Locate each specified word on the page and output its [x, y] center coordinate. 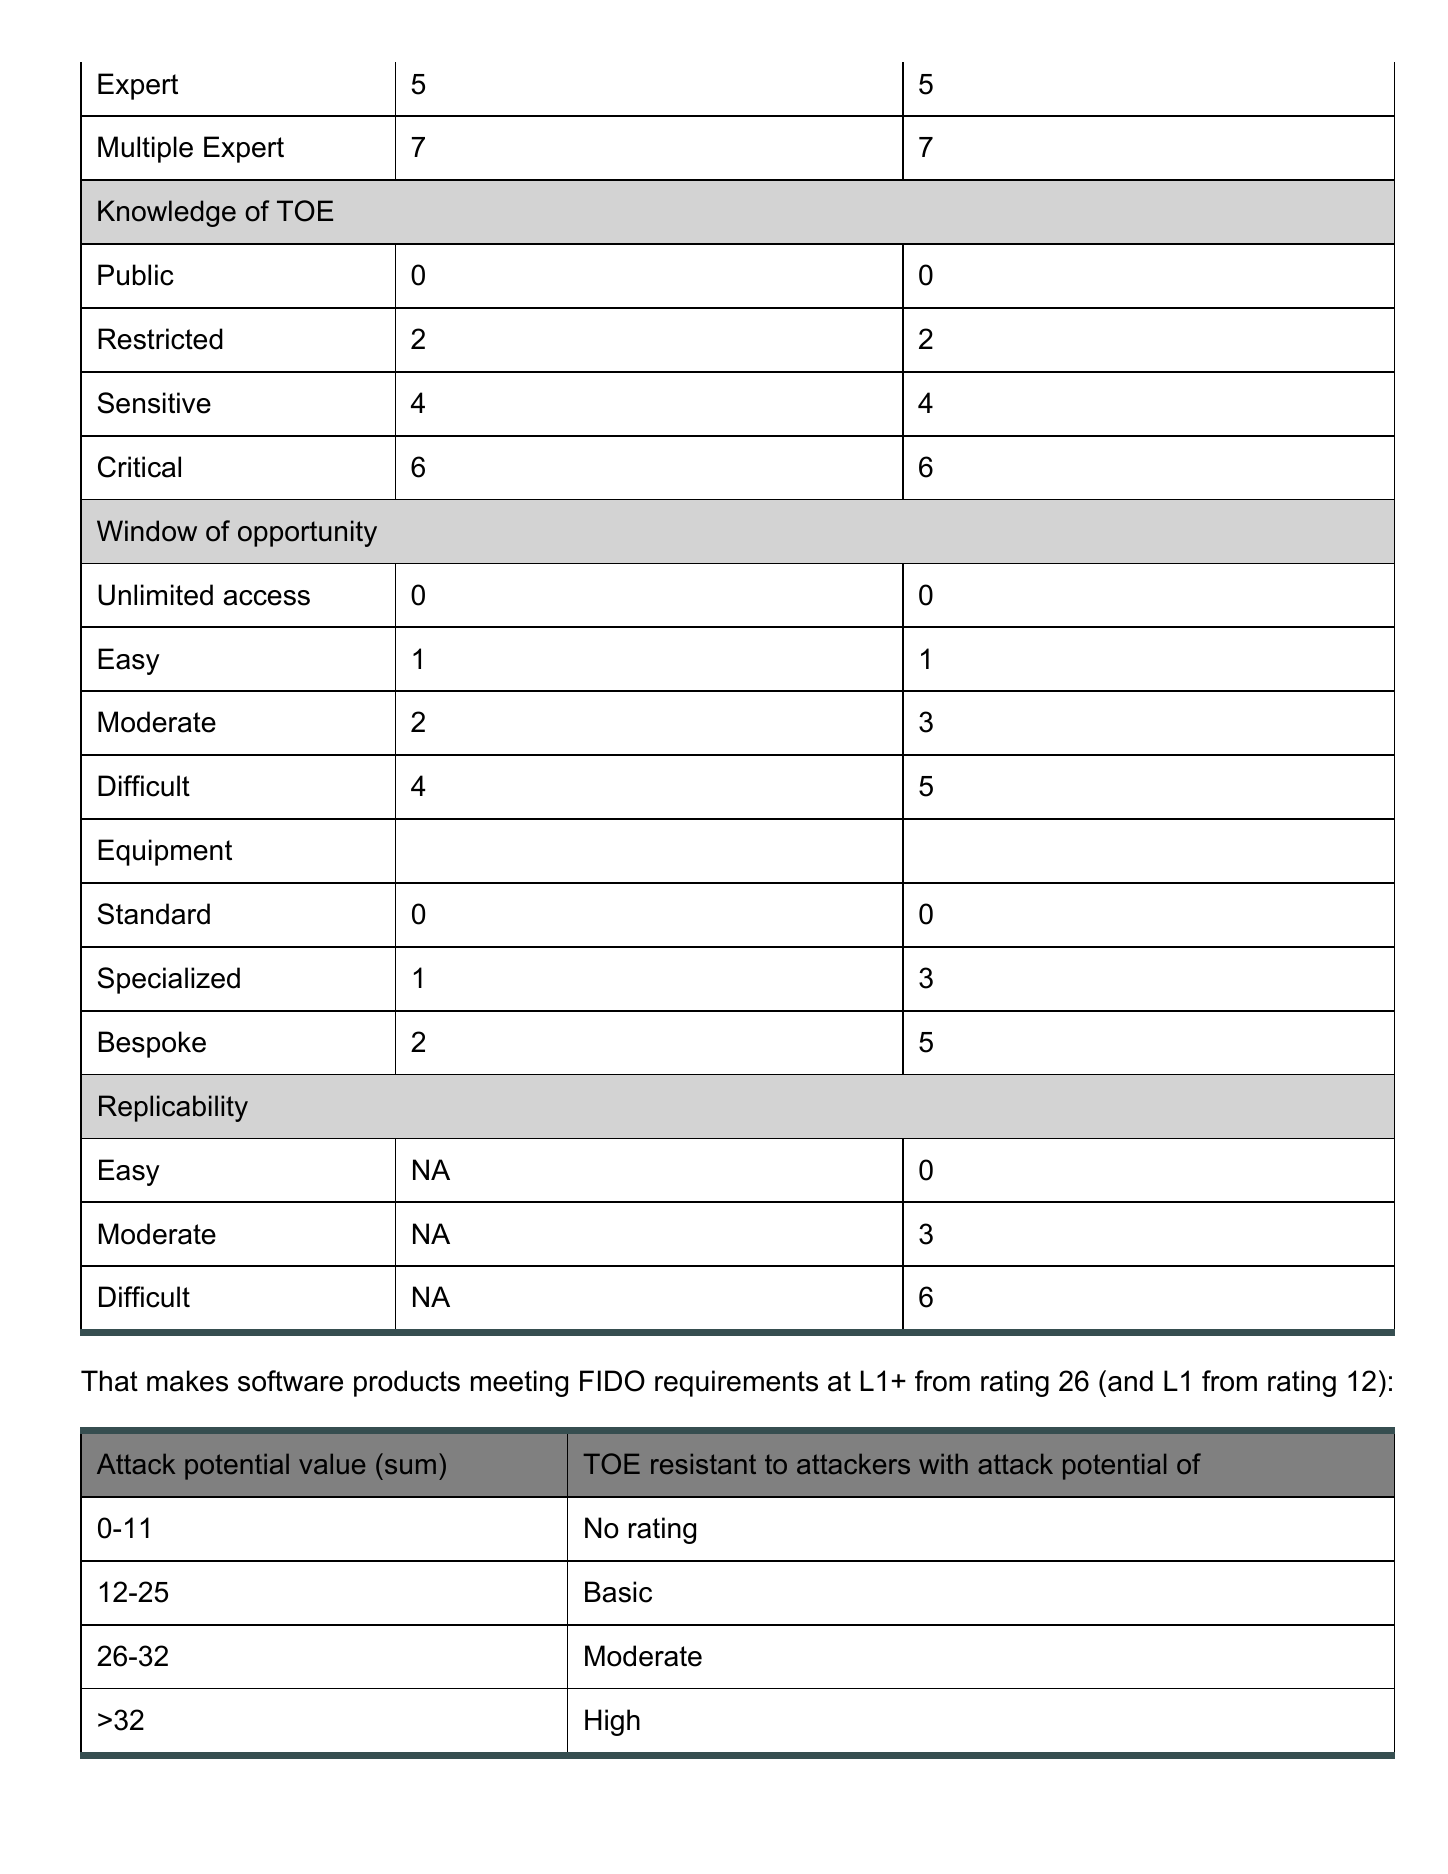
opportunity [307, 533]
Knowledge [167, 213]
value [332, 1464]
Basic [618, 1592]
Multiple [145, 149]
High [612, 1722]
